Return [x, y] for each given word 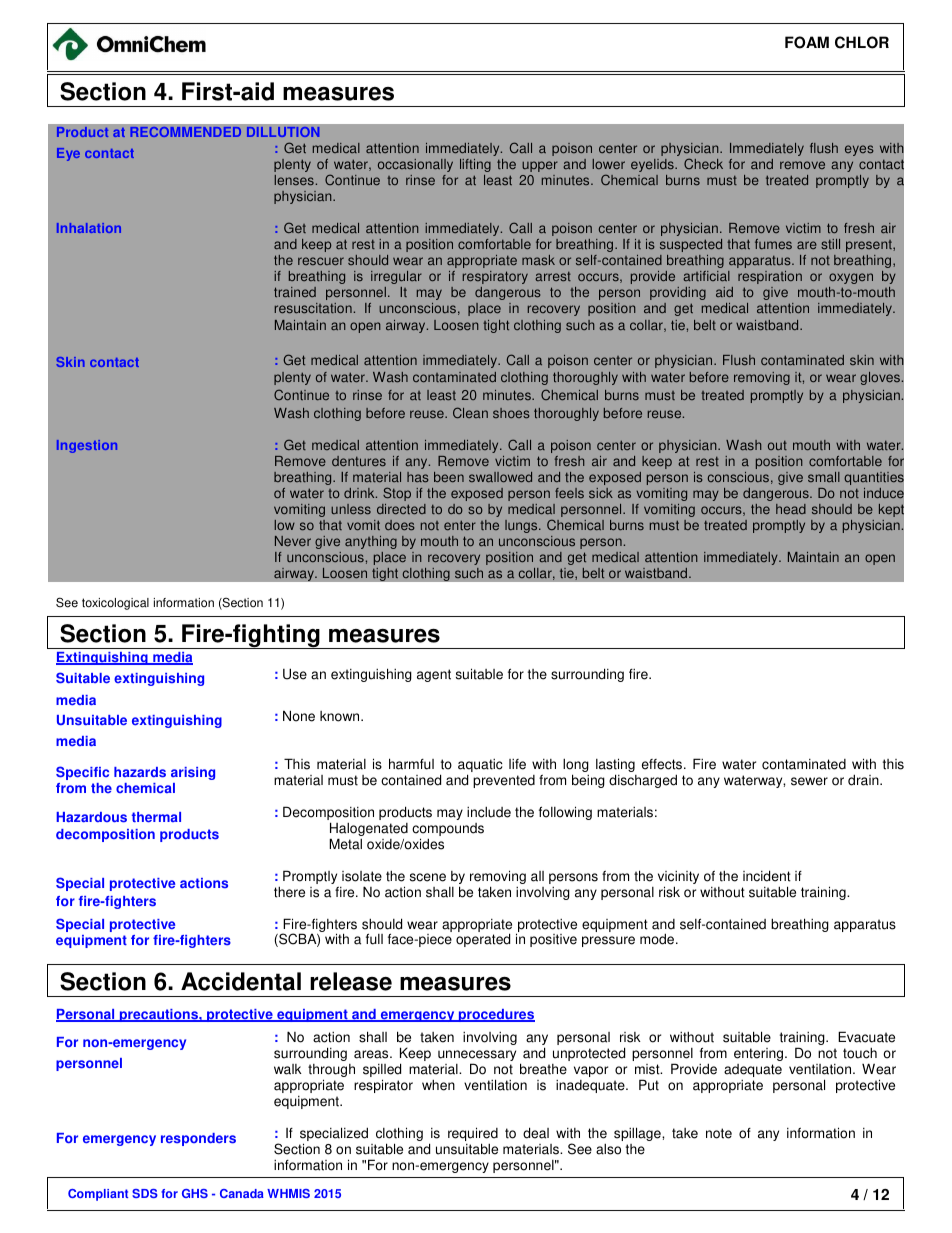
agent [434, 675]
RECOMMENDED [185, 132]
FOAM [807, 42]
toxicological [115, 604]
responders [198, 1139]
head [791, 509]
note [719, 1133]
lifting [475, 165]
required [473, 1135]
